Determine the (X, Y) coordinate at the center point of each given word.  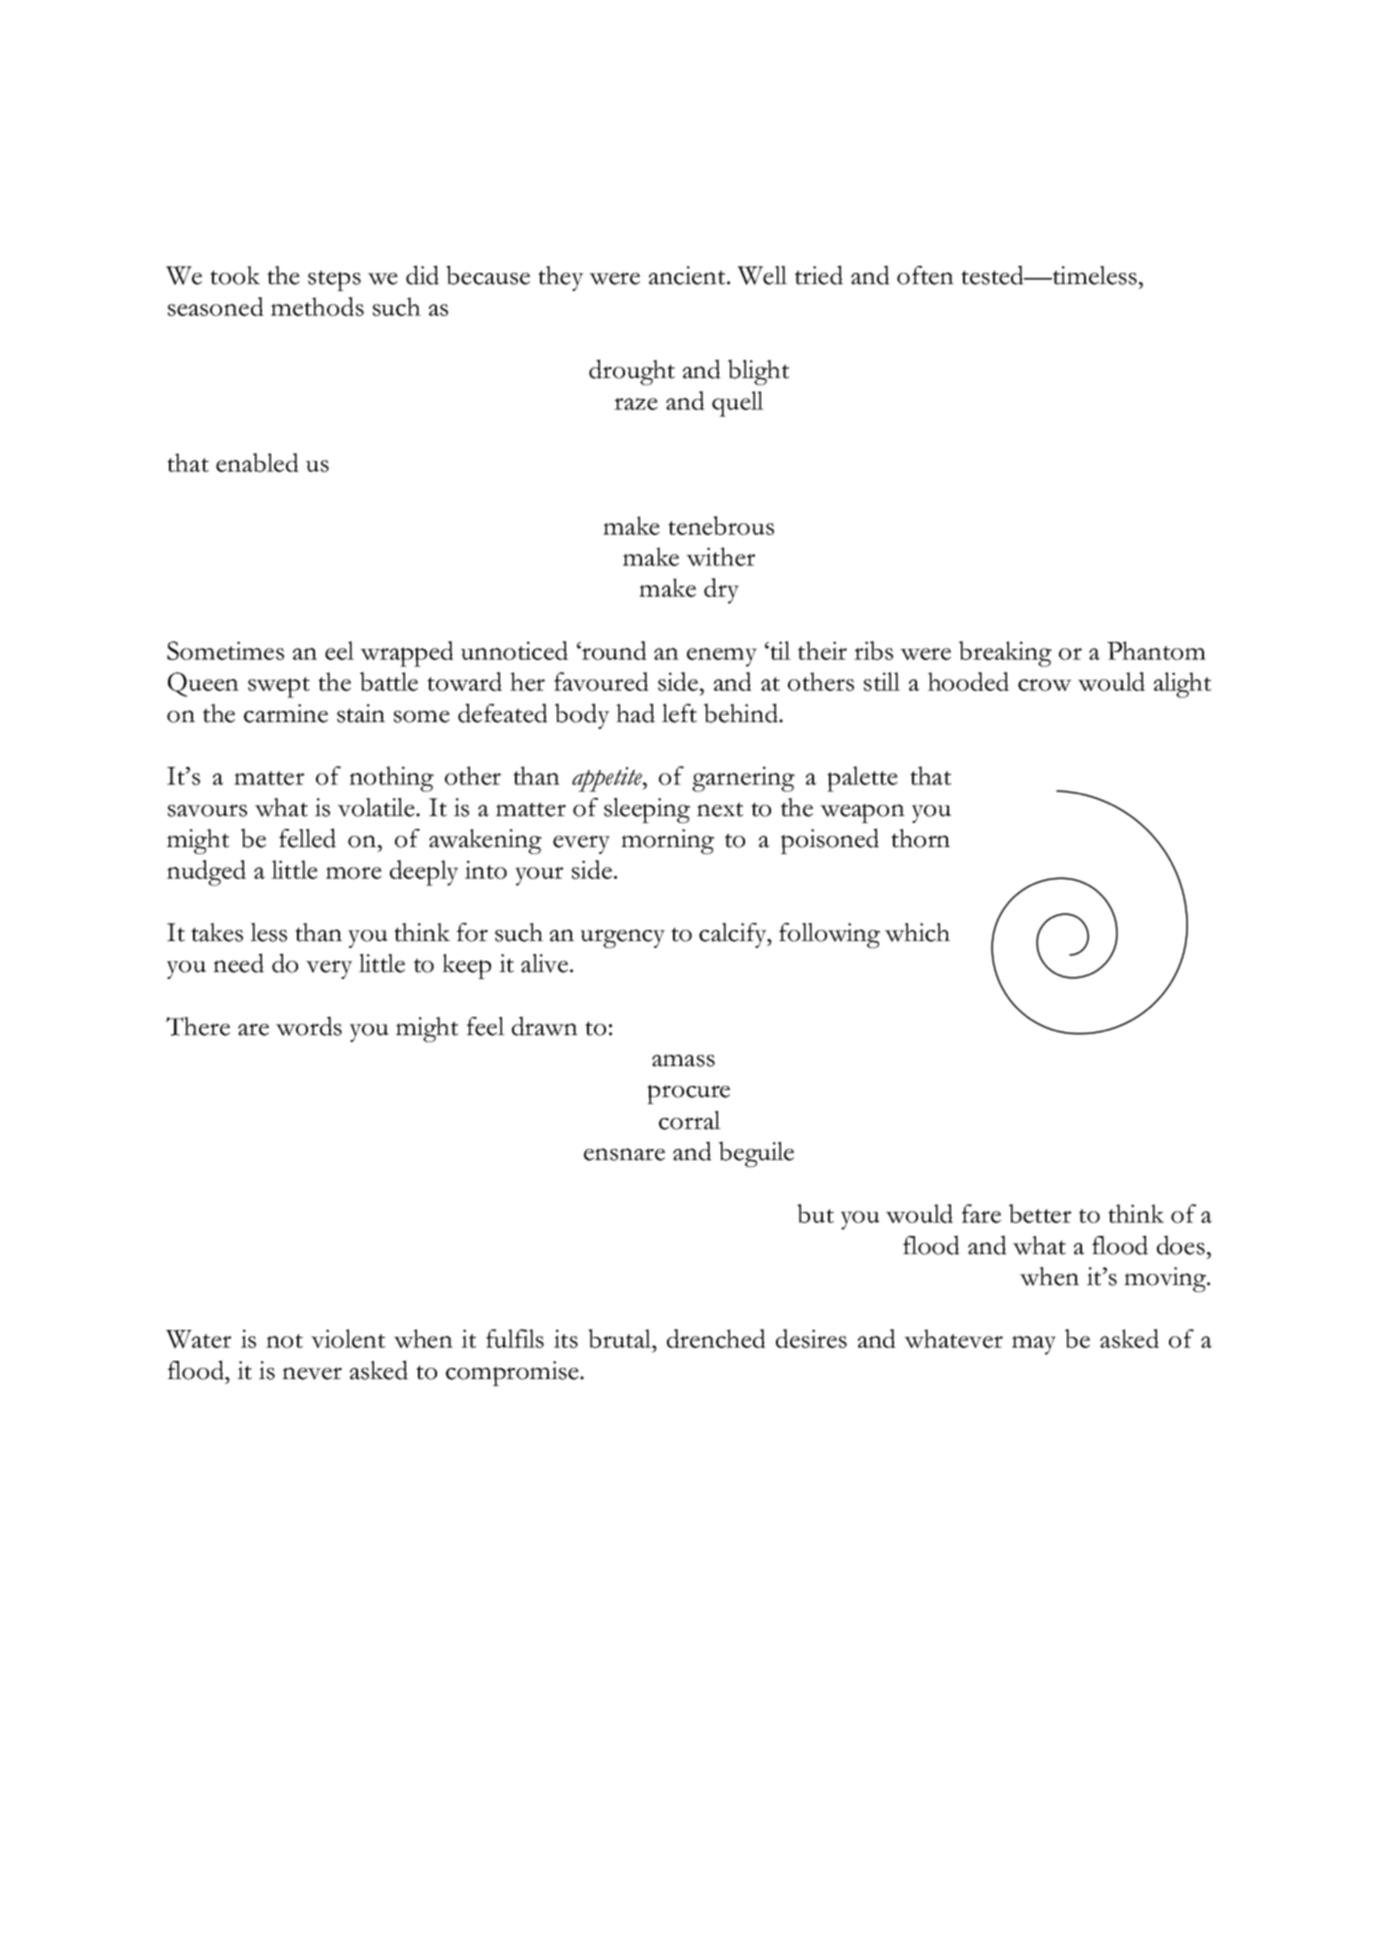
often (925, 275)
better (1040, 1213)
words (309, 1026)
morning (667, 841)
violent (348, 1338)
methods (317, 306)
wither (720, 556)
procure (688, 1094)
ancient (688, 275)
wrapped (407, 654)
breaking (1005, 654)
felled (307, 838)
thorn (920, 838)
